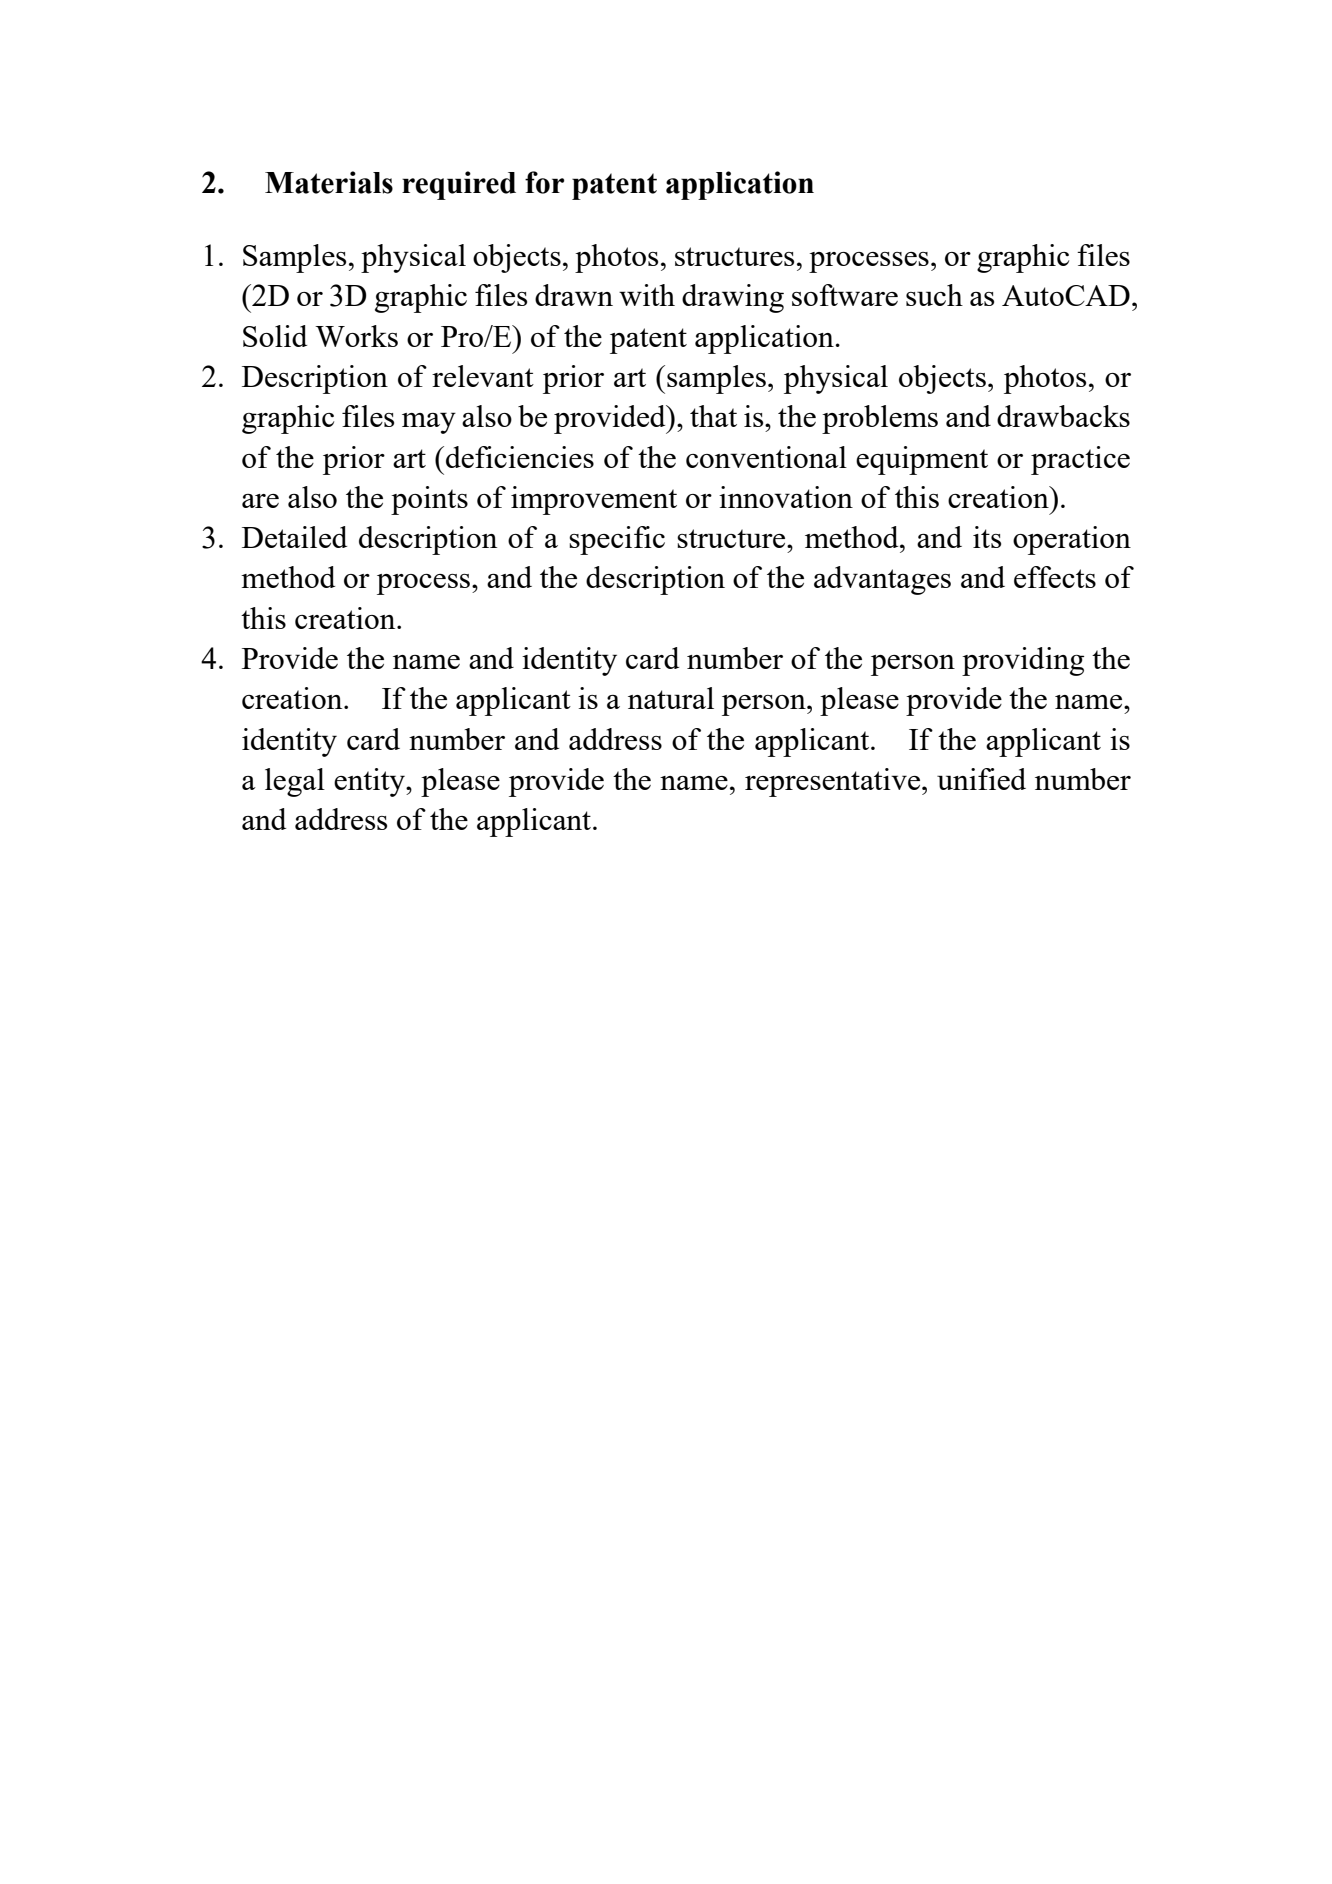 This screenshot has height=1884, width=1332. What do you see at coordinates (294, 537) in the screenshot?
I see `Detailed` at bounding box center [294, 537].
